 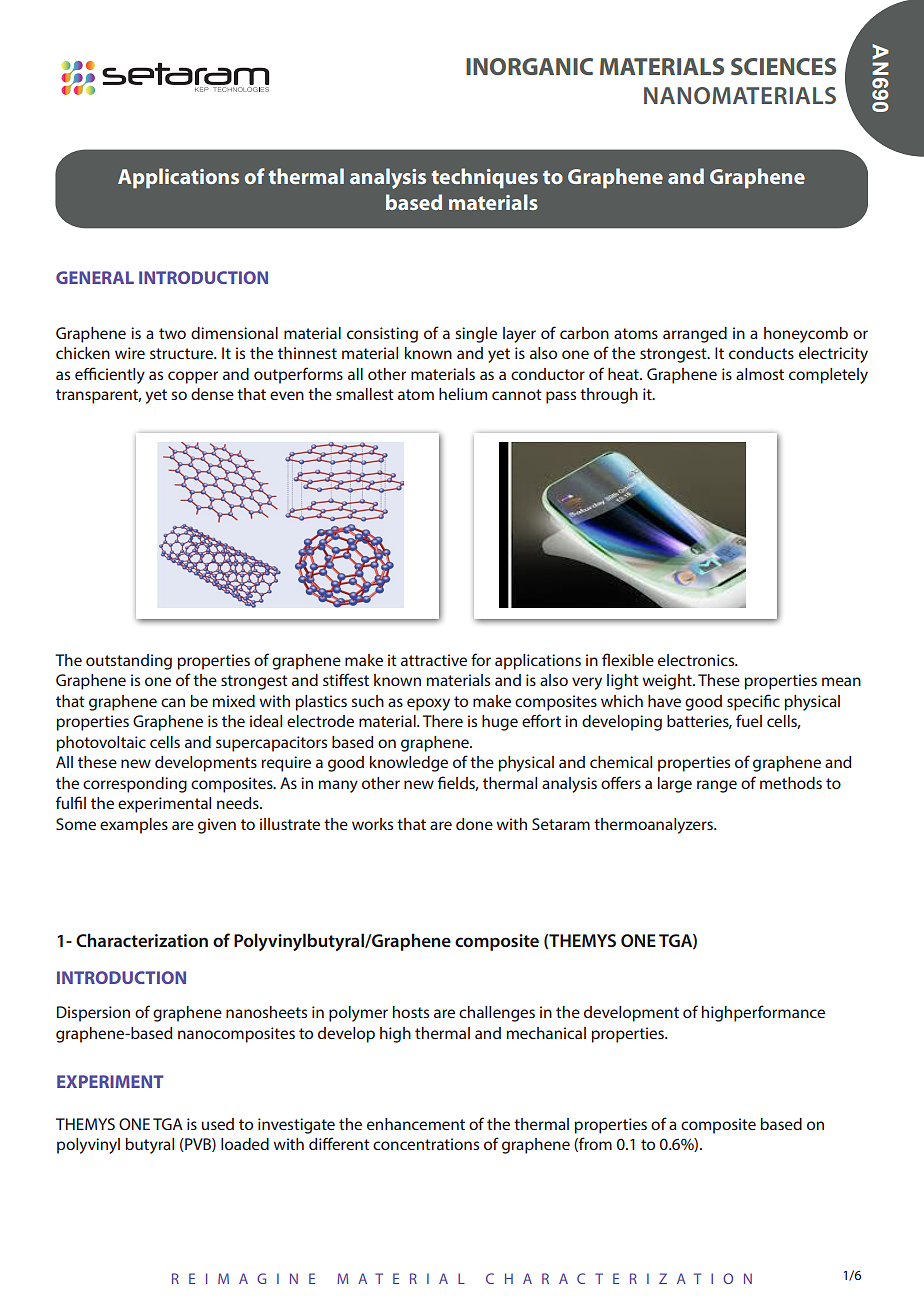 I want to click on knowledge, so click(x=409, y=764).
